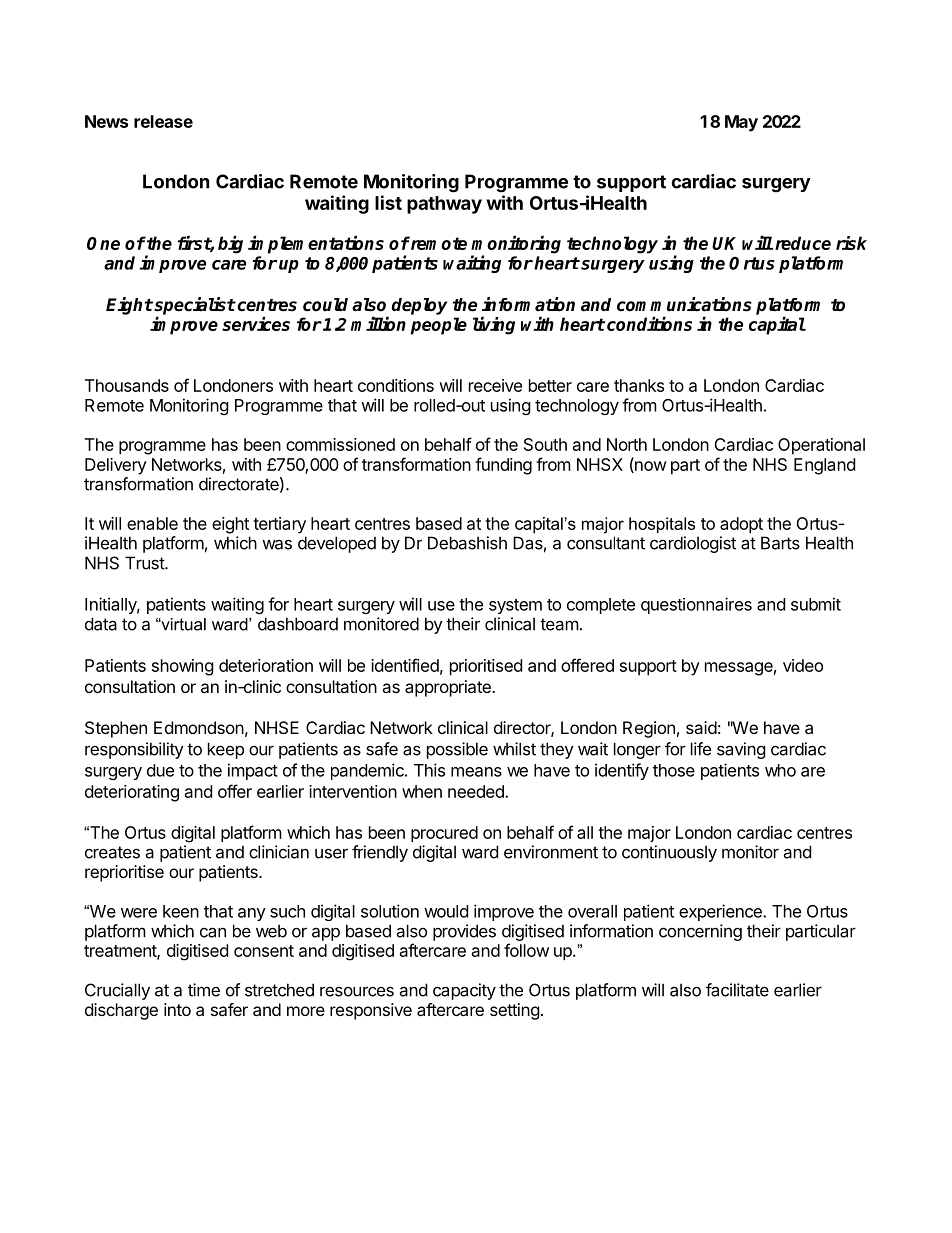 The image size is (952, 1233). What do you see at coordinates (741, 123) in the screenshot?
I see `May` at bounding box center [741, 123].
